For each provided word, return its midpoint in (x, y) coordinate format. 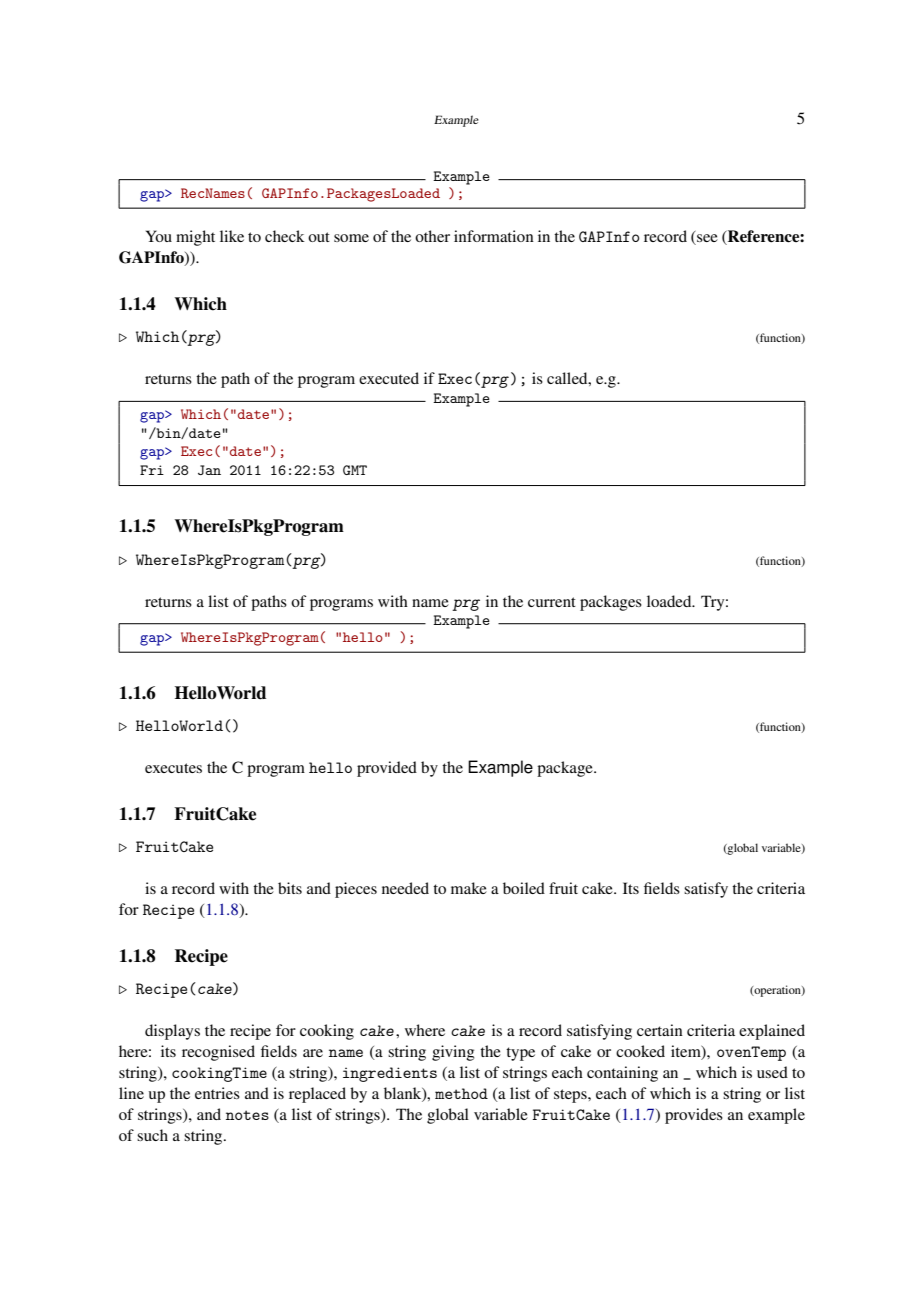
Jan (209, 470)
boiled (524, 888)
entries (217, 1093)
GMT (355, 470)
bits (290, 888)
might (195, 238)
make (469, 888)
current (552, 602)
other (432, 236)
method (461, 1093)
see (706, 239)
